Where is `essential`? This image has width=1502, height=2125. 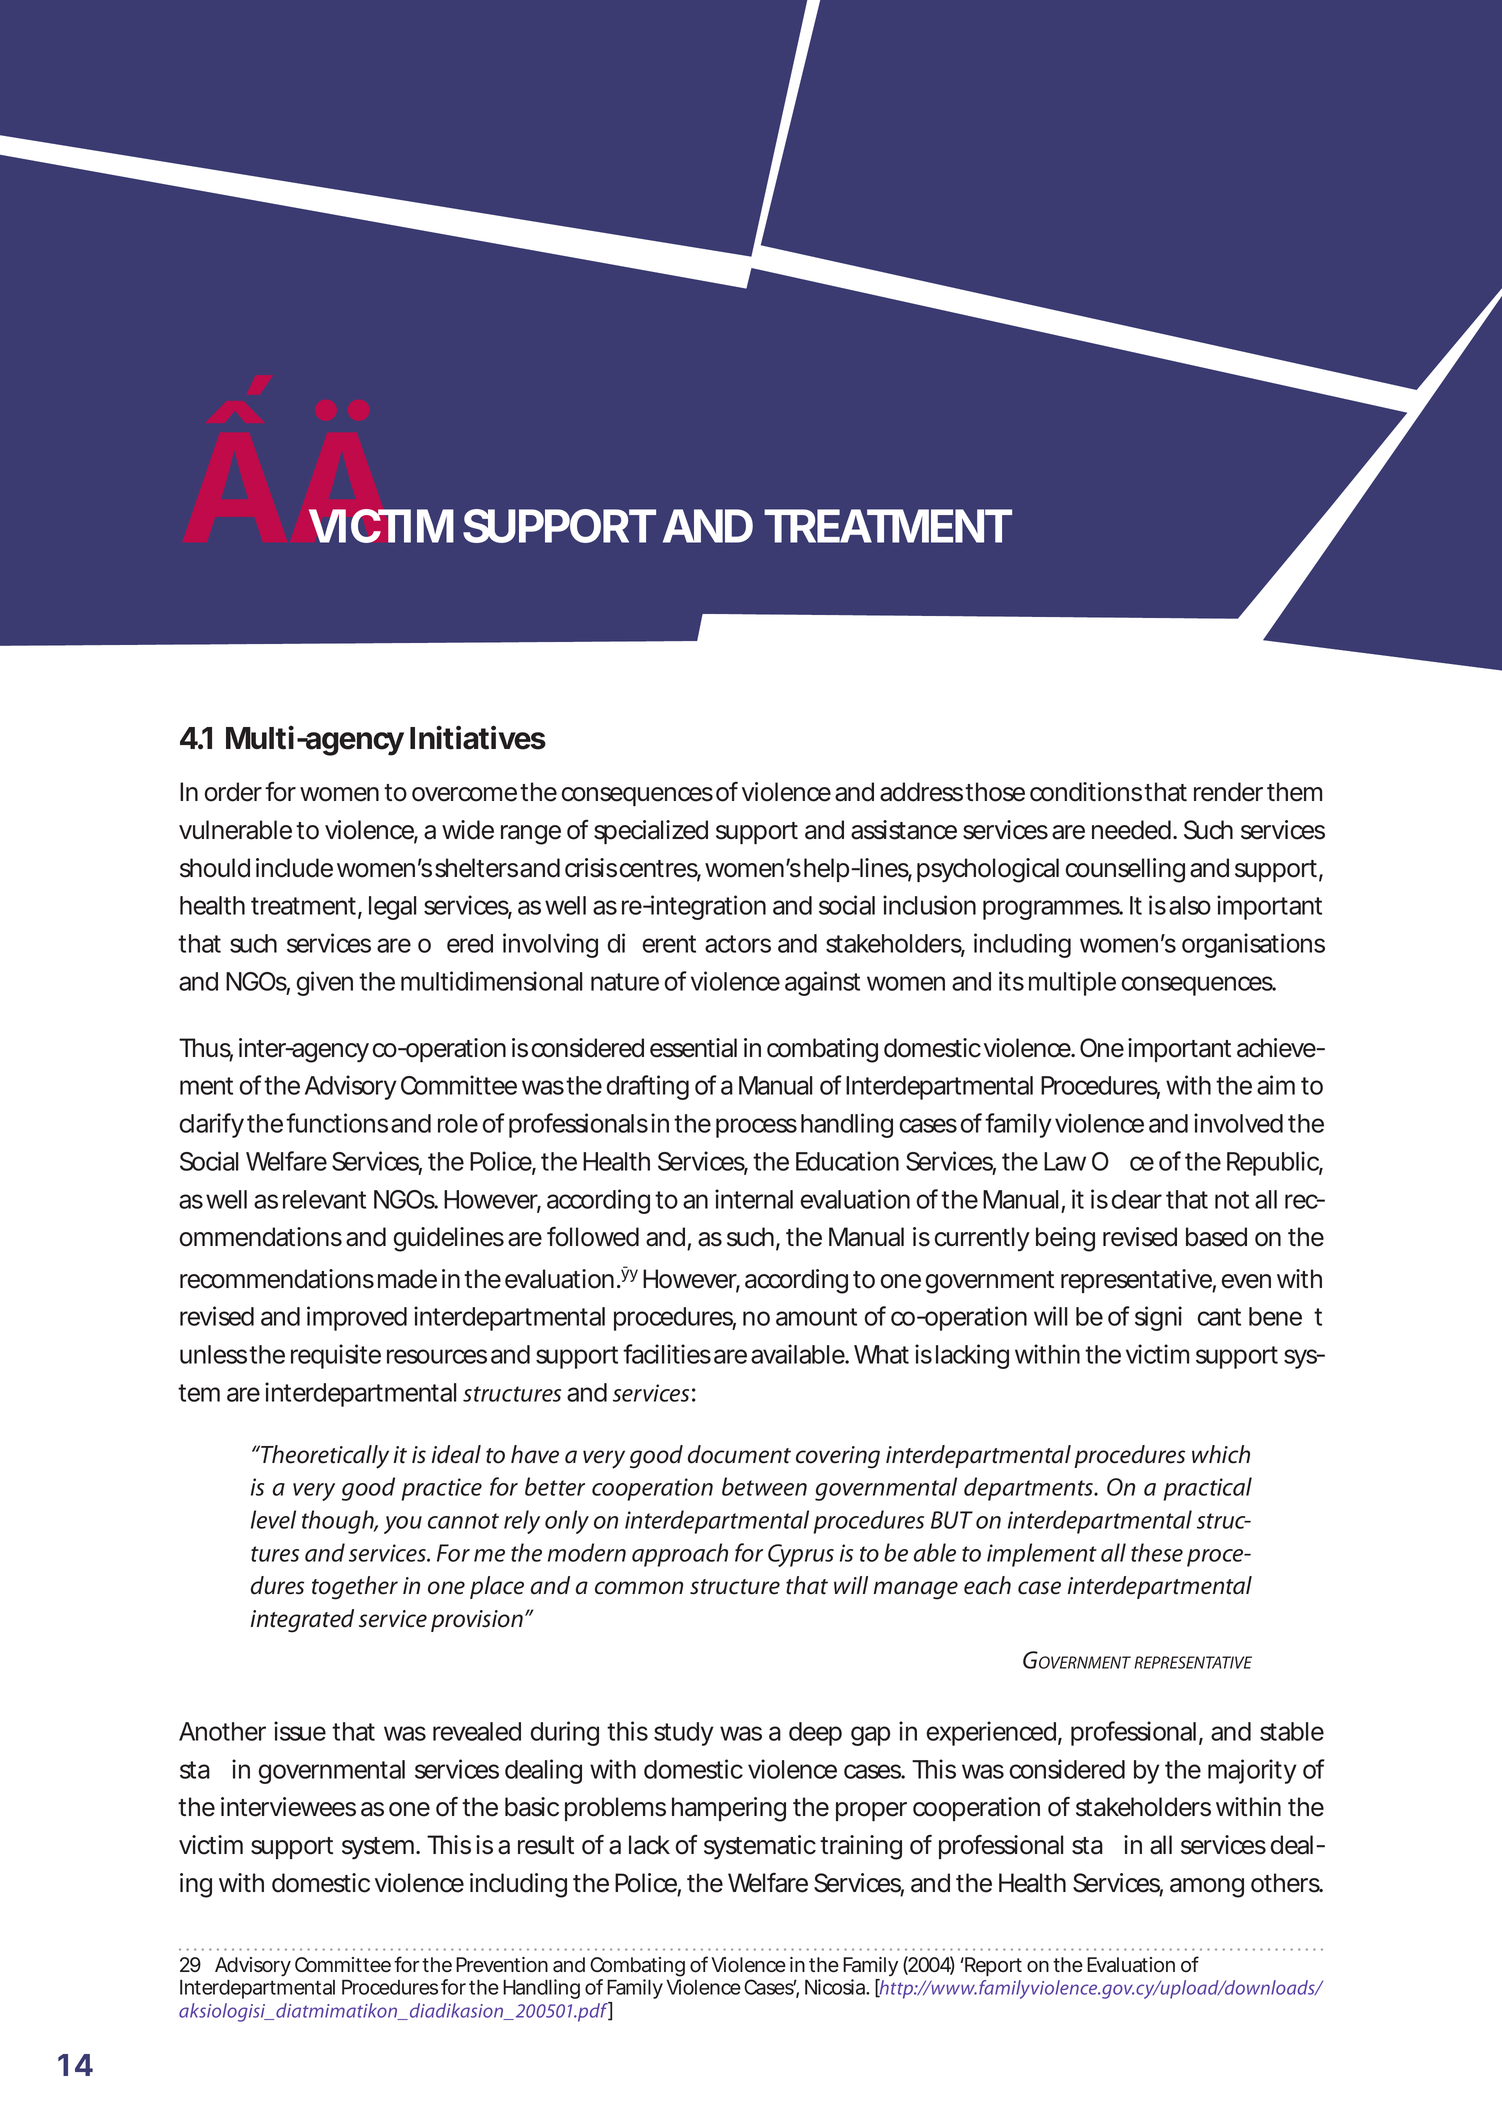 essential is located at coordinates (693, 1048).
